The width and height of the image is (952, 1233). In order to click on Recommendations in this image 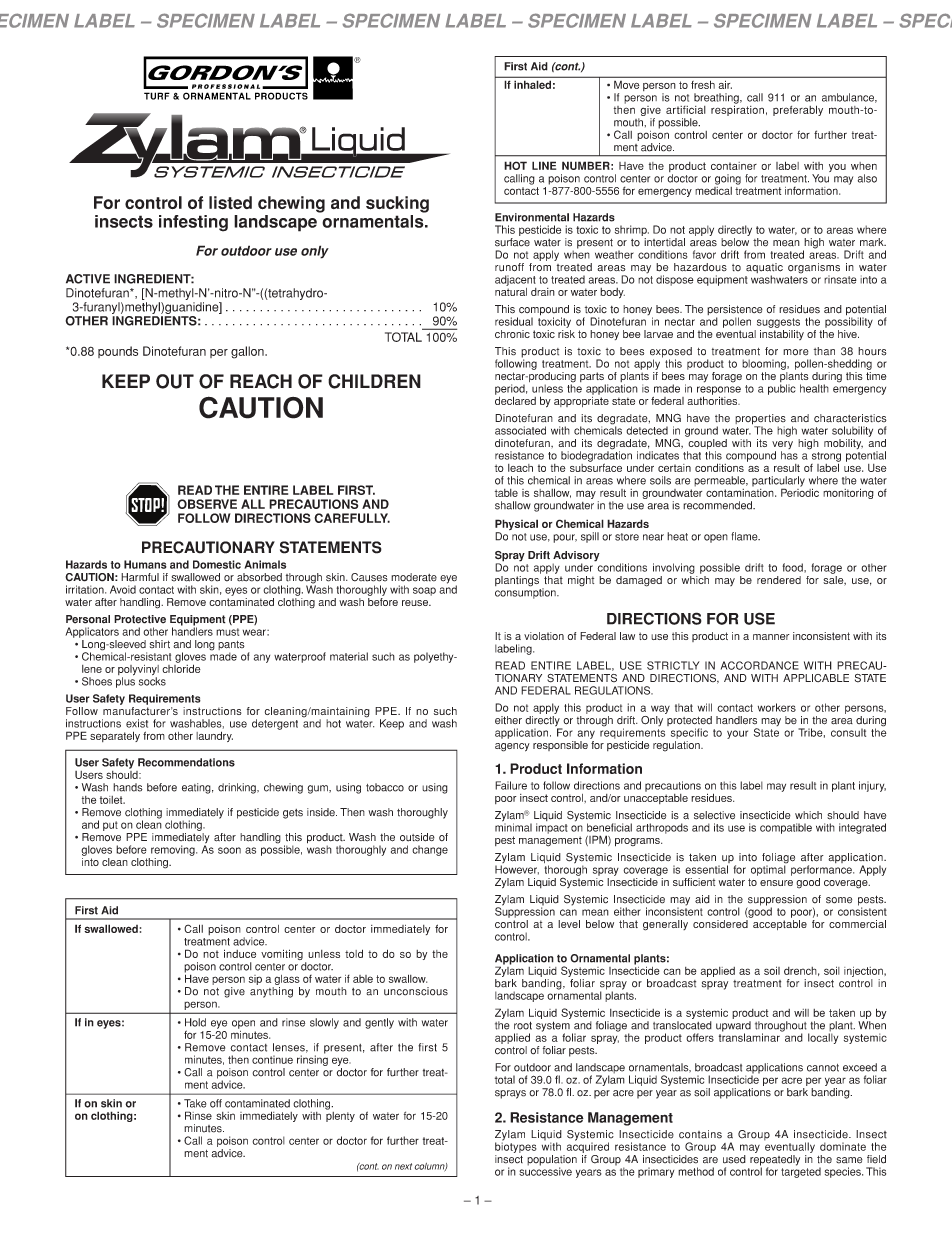, I will do `click(186, 762)`.
